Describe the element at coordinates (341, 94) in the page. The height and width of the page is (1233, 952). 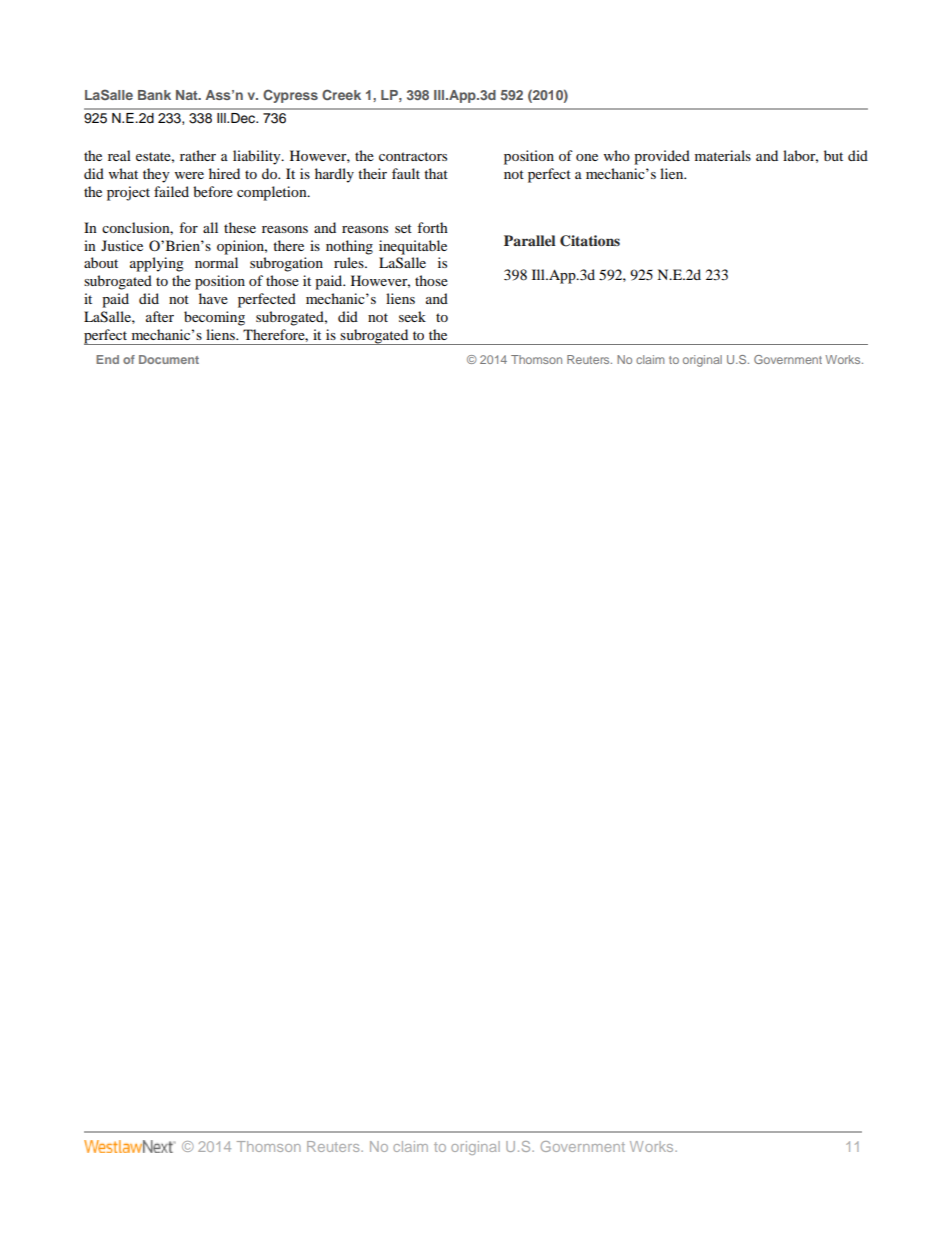
I see `Creek` at that location.
